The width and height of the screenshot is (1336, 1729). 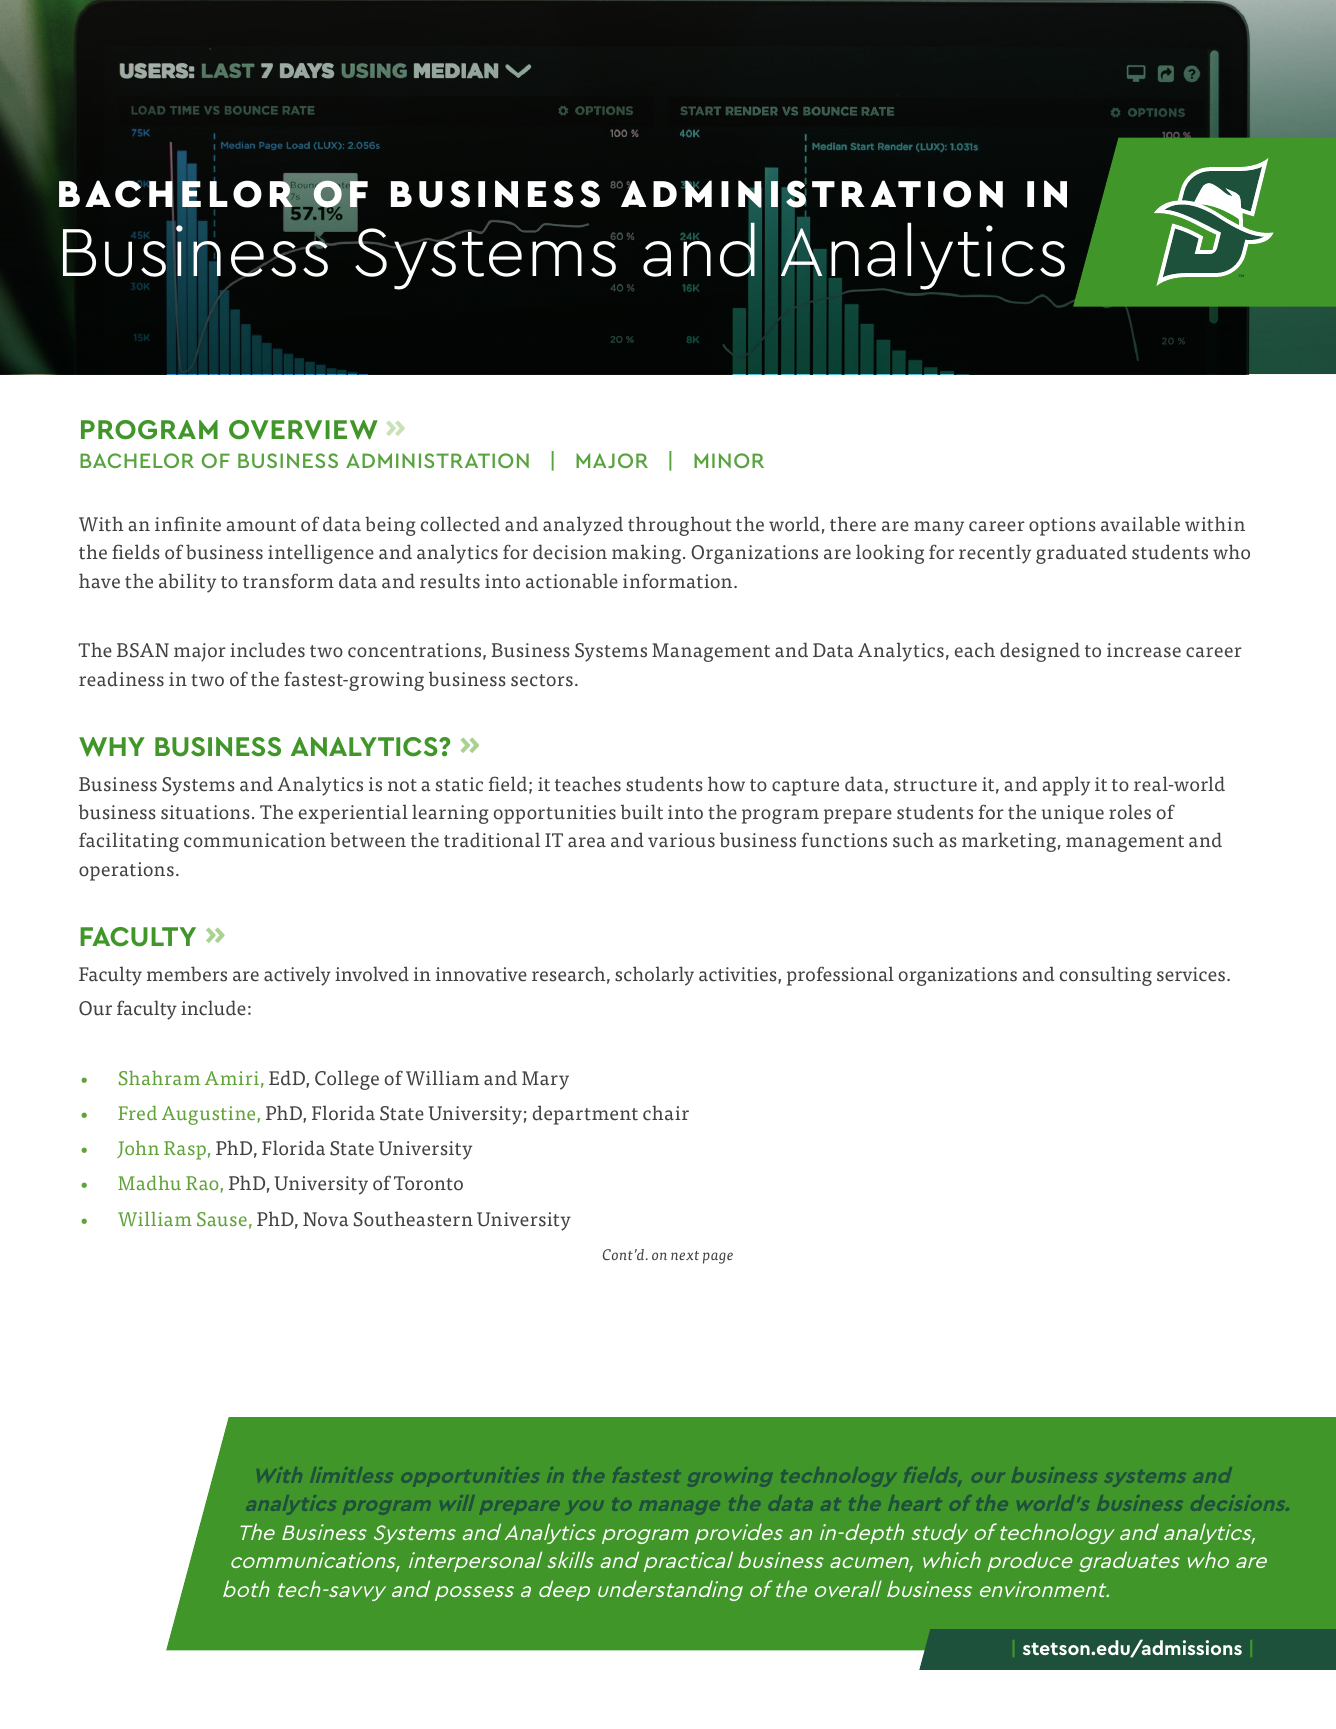 I want to click on next, so click(x=685, y=1255).
